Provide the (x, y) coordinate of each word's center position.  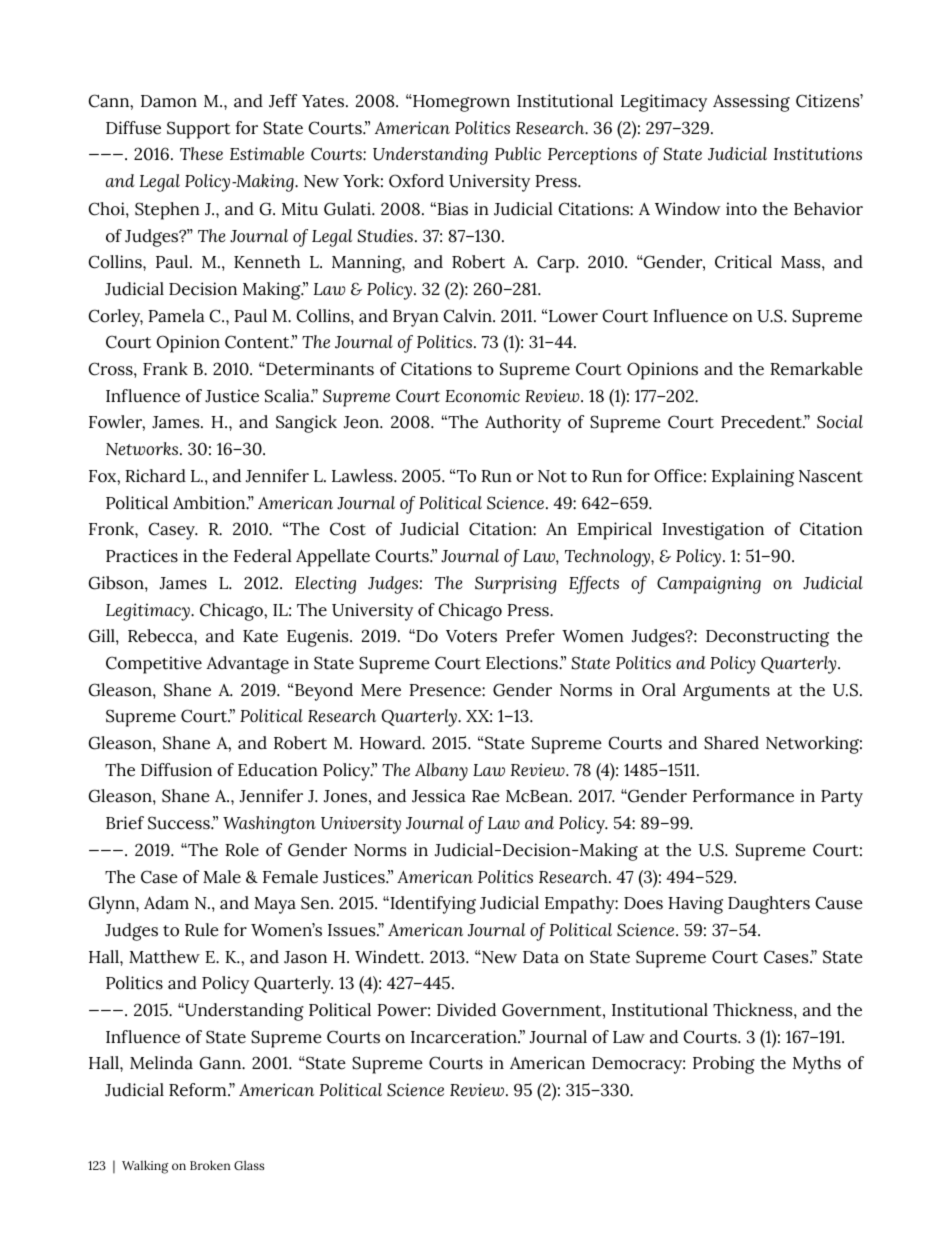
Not (552, 476)
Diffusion (176, 770)
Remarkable (816, 369)
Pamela (176, 316)
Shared (731, 743)
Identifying (432, 905)
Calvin (469, 316)
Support (199, 130)
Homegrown (460, 103)
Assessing (751, 103)
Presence (446, 690)
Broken (210, 1165)
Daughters (769, 905)
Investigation (713, 531)
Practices (142, 556)
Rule (202, 930)
